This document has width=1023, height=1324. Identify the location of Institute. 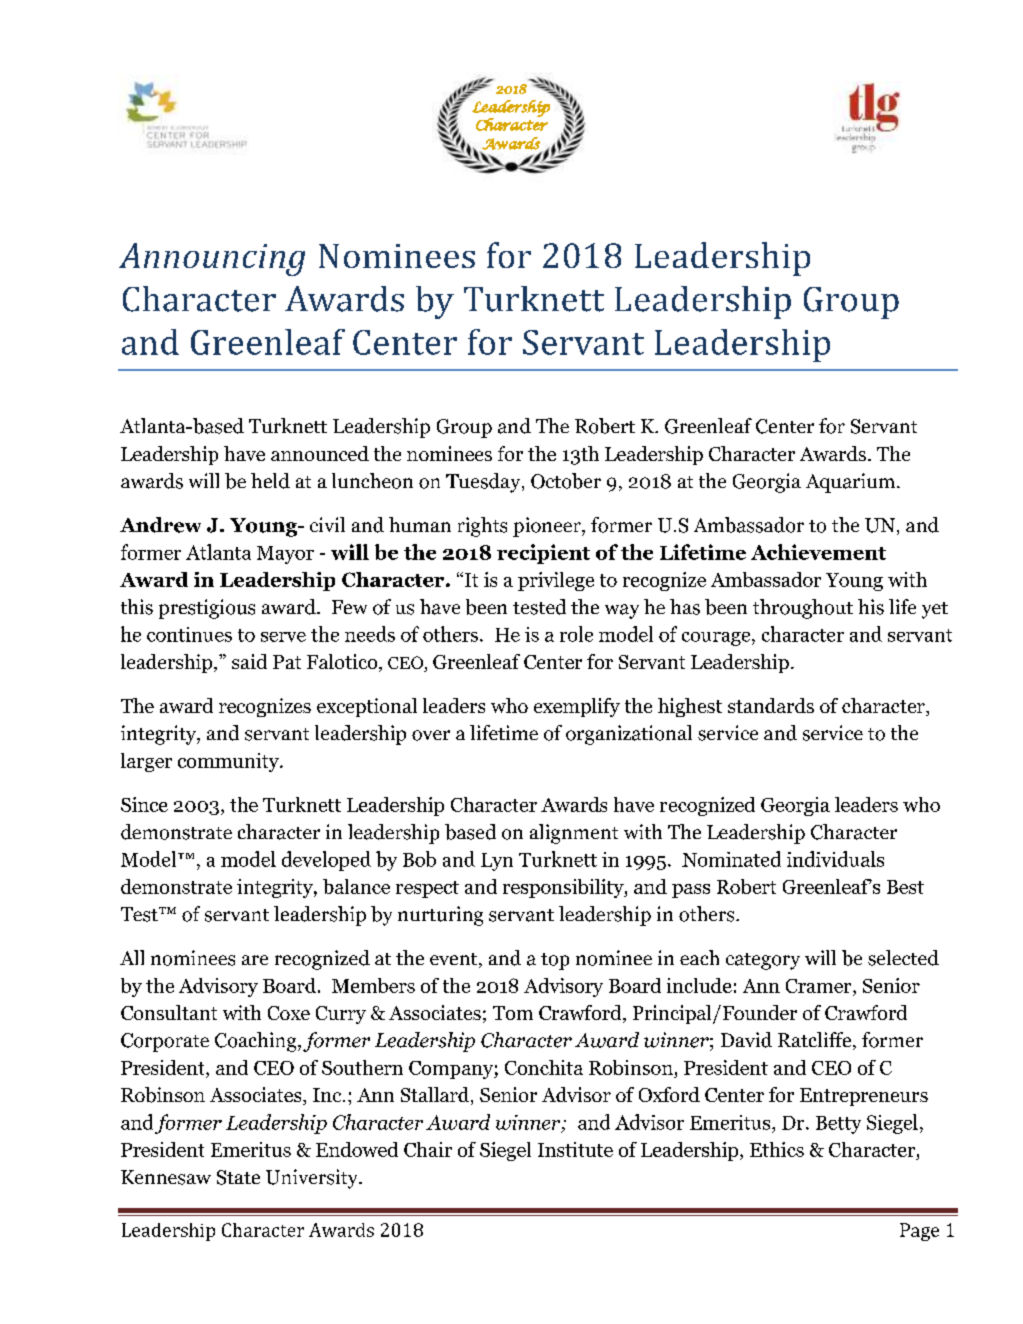
(575, 1149).
